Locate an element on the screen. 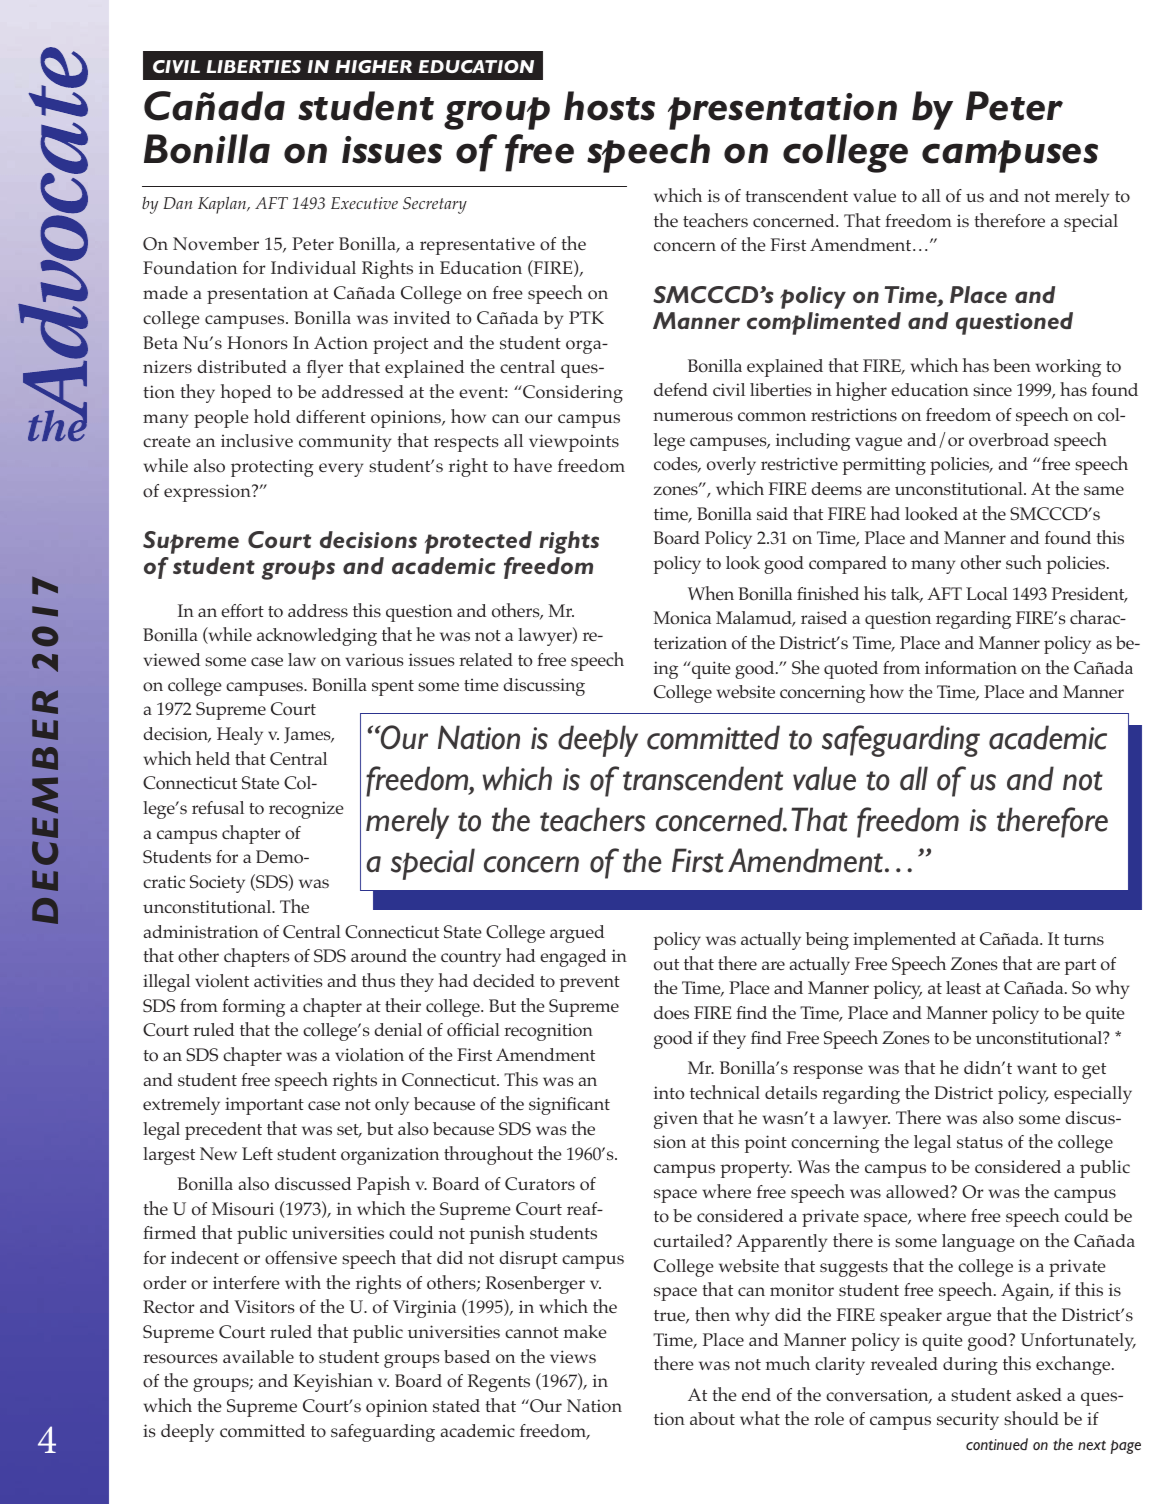 Image resolution: width=1162 pixels, height=1504 pixels. Kaplan is located at coordinates (223, 205).
